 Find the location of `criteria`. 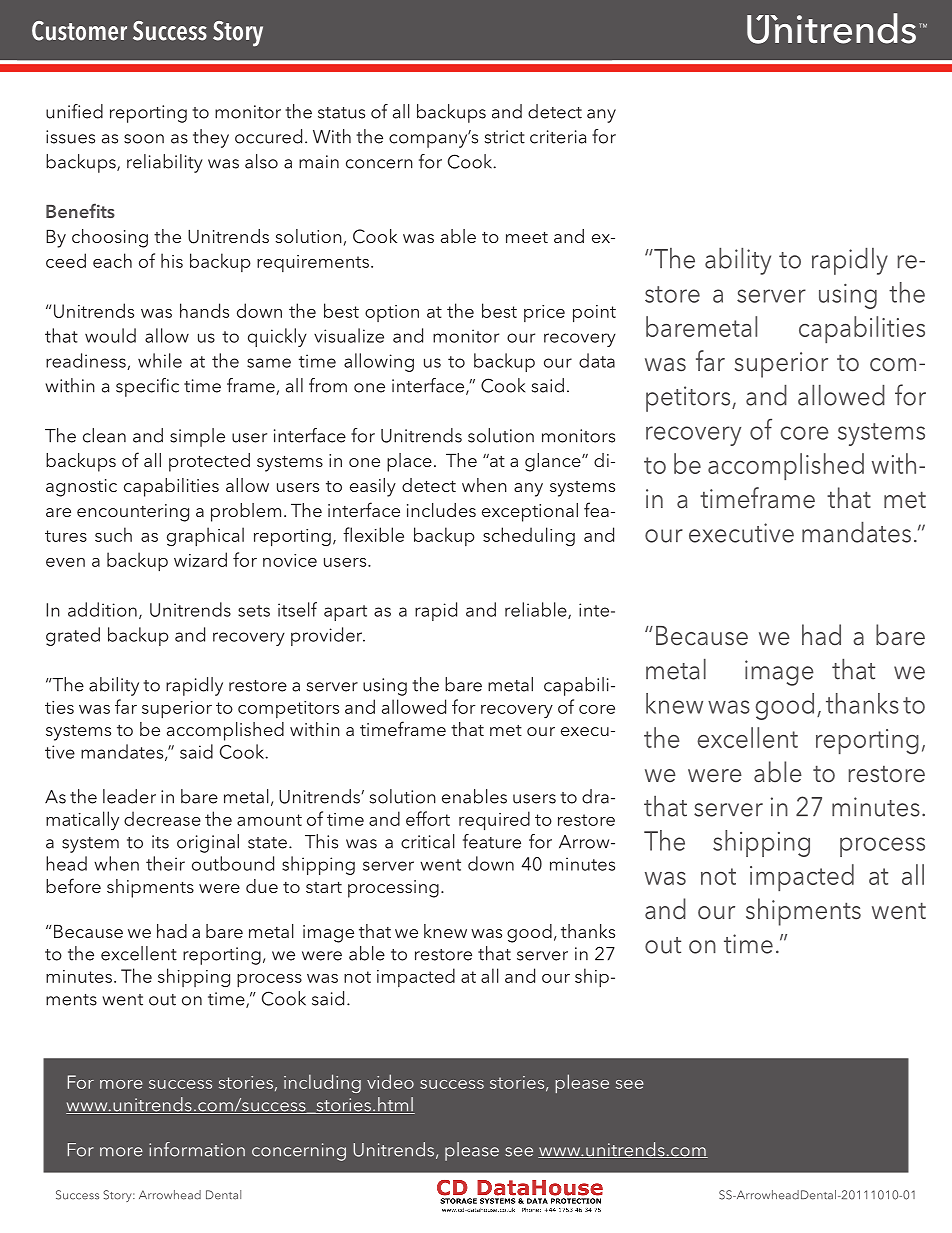

criteria is located at coordinates (558, 137).
